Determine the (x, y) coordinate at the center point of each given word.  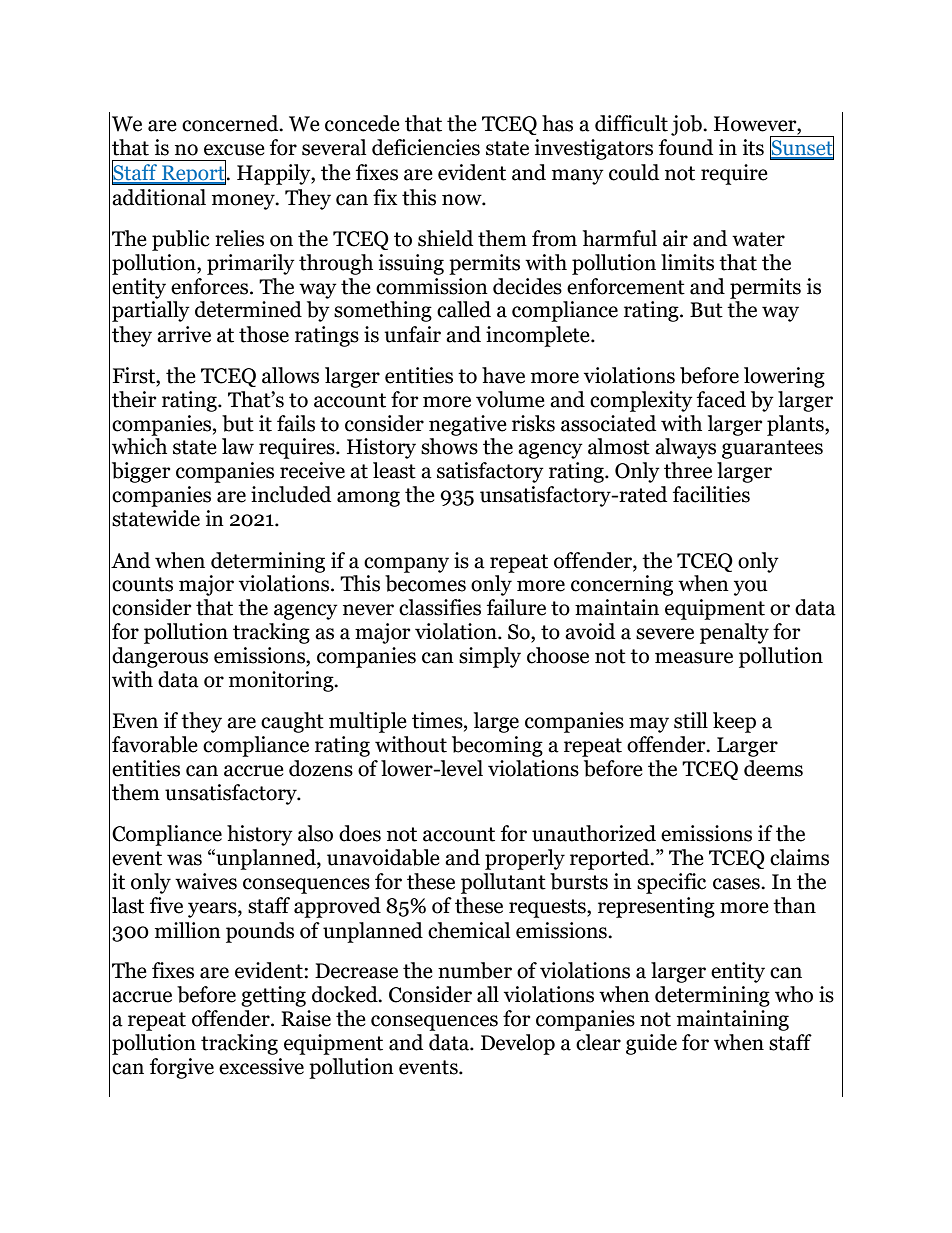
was (184, 860)
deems (773, 768)
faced (721, 399)
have (503, 375)
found (686, 147)
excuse (234, 150)
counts (142, 584)
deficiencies (426, 147)
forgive (182, 1068)
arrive (184, 334)
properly (525, 859)
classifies (440, 607)
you (751, 588)
